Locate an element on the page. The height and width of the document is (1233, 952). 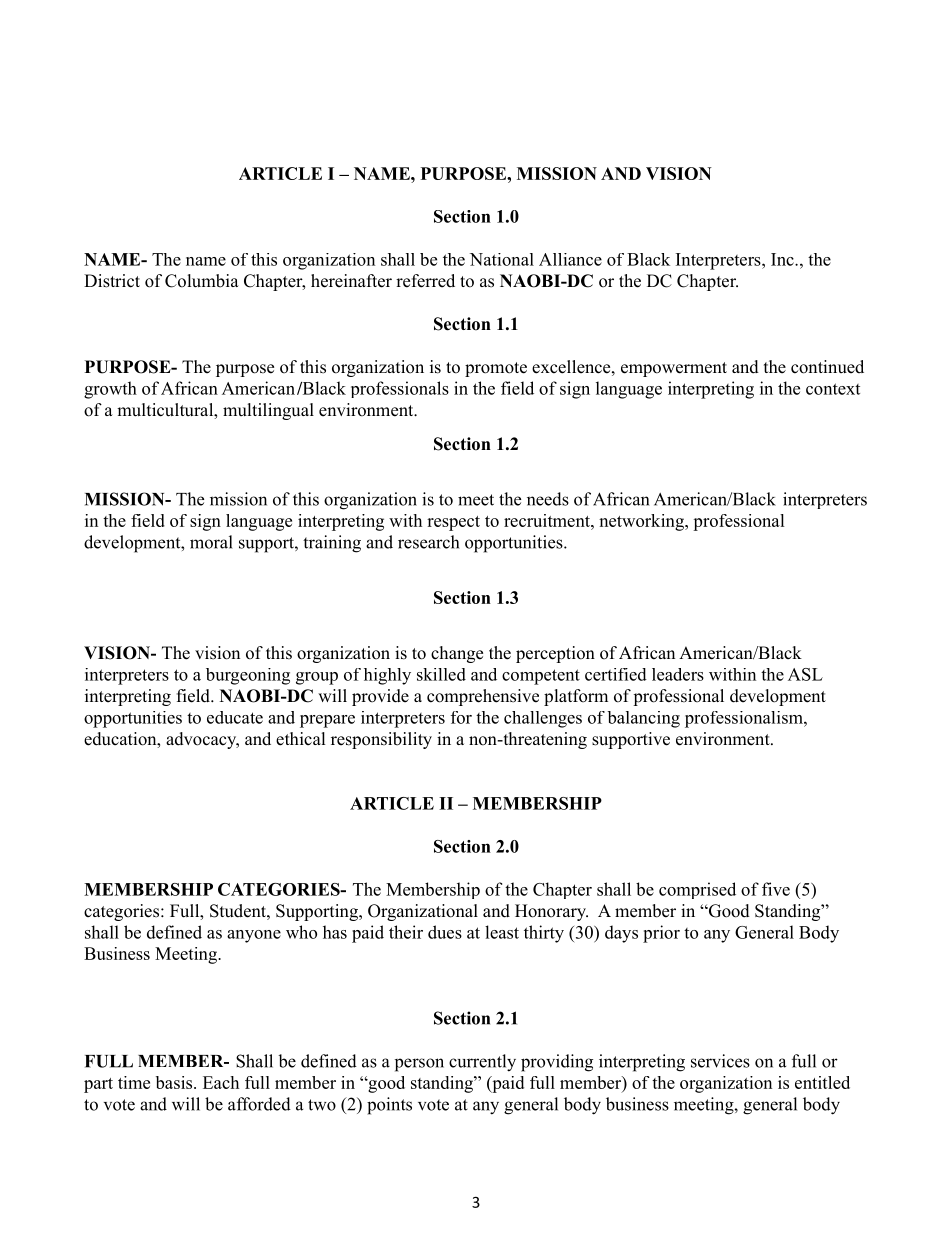
Columbia is located at coordinates (202, 281).
